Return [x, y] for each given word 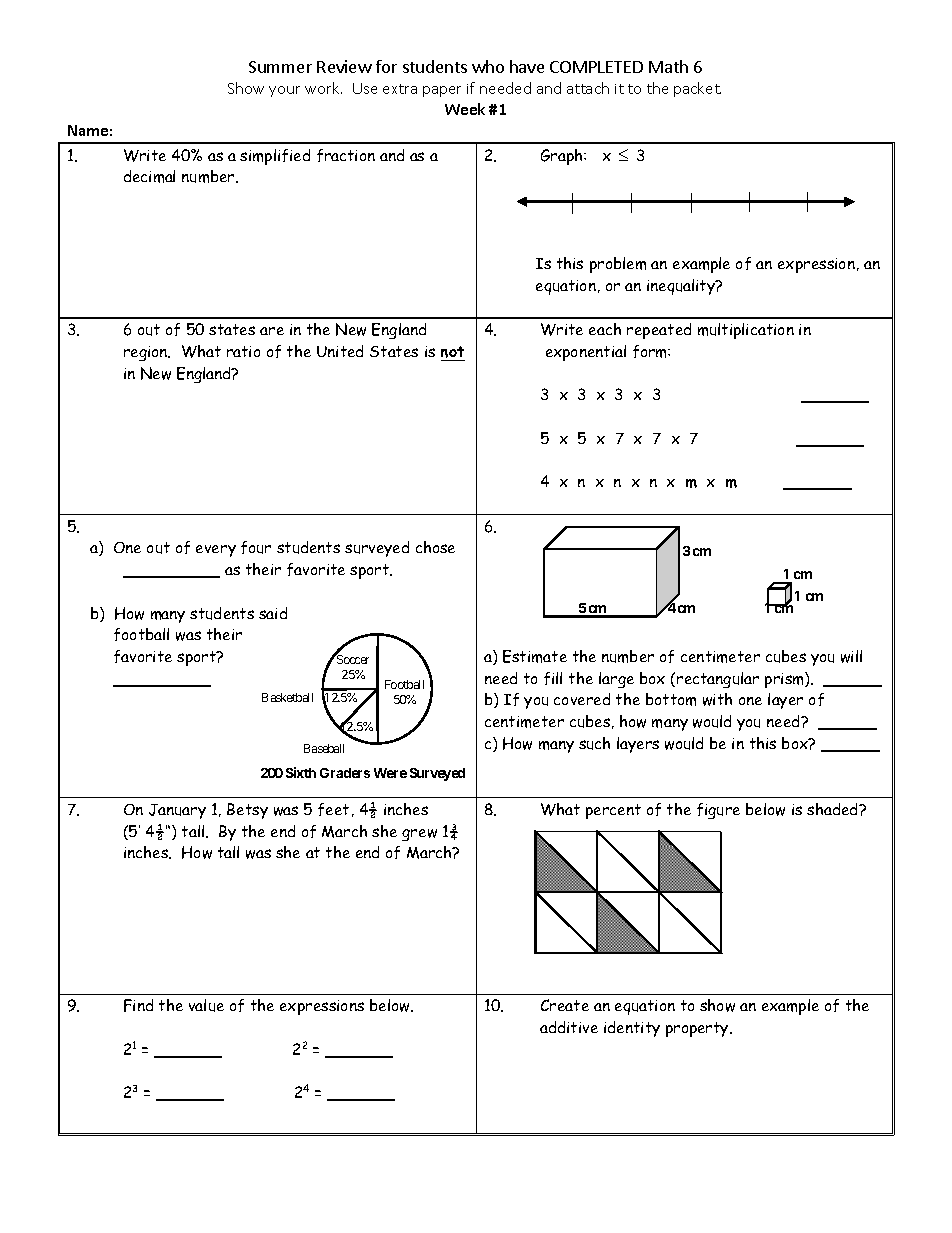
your [284, 91]
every [216, 551]
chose [435, 547]
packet [697, 89]
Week [465, 109]
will [851, 656]
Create [565, 1005]
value [206, 1005]
